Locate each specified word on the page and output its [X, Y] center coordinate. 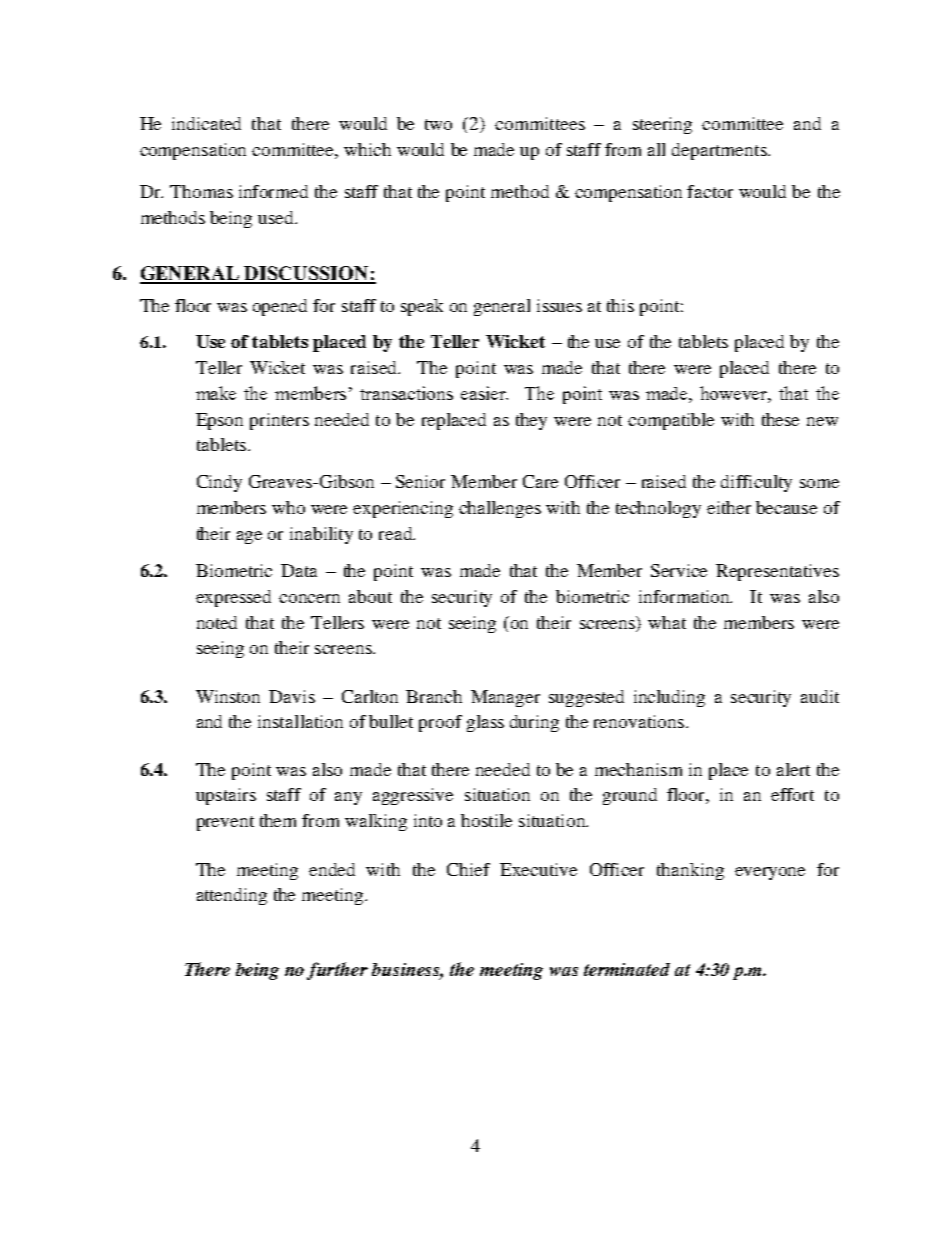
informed [273, 191]
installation [300, 721]
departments [720, 151]
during [534, 723]
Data [299, 570]
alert [793, 769]
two [438, 124]
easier [484, 393]
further [337, 971]
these [780, 419]
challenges [500, 509]
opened [280, 307]
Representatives [777, 572]
